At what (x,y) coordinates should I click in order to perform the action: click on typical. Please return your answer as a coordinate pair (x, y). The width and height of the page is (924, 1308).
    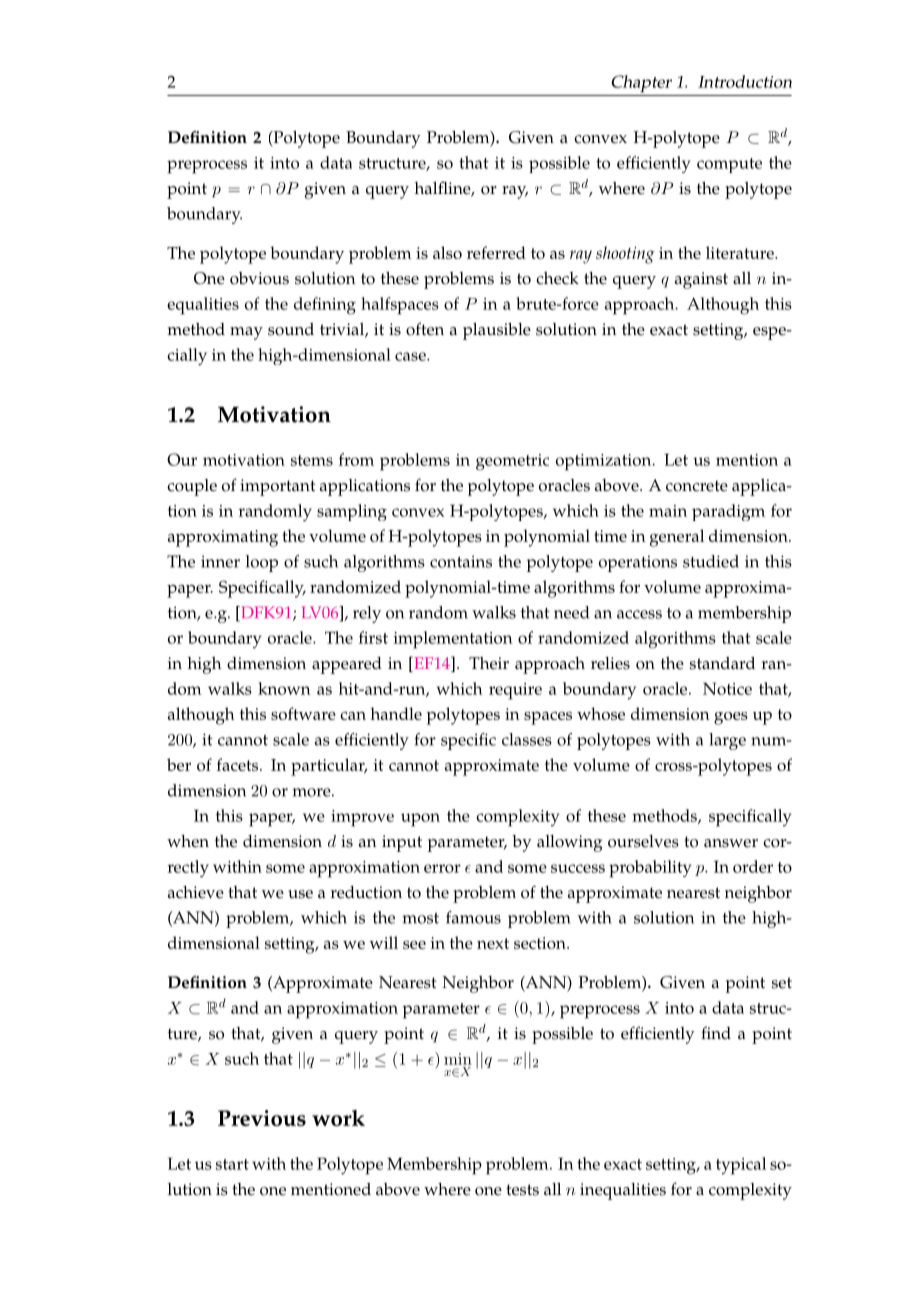
    Looking at the image, I should click on (741, 1166).
